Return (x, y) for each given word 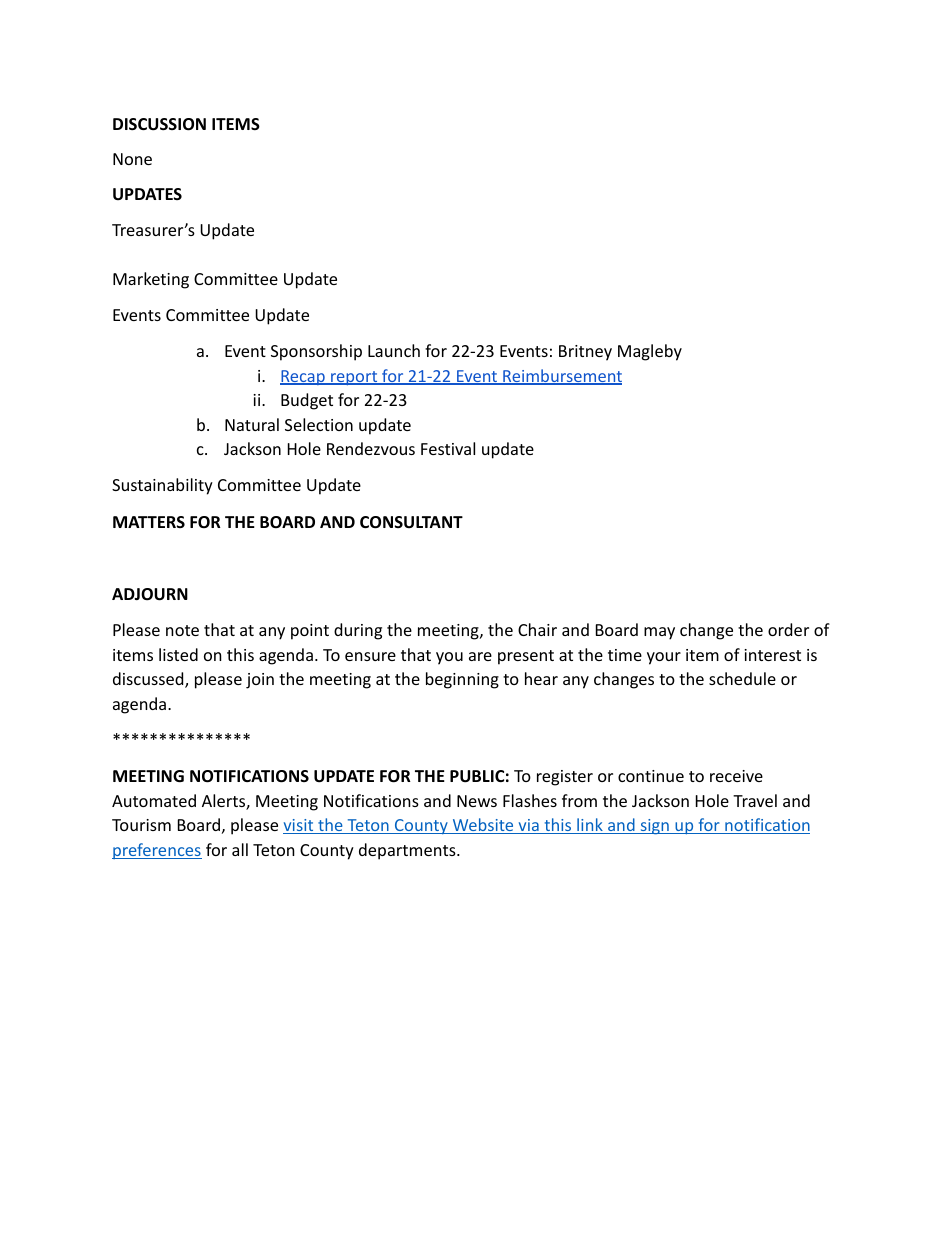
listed (178, 654)
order (788, 629)
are (480, 656)
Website (483, 826)
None (132, 159)
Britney (585, 353)
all (240, 849)
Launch (394, 350)
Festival (448, 448)
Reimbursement (561, 377)
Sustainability (162, 486)
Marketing (151, 280)
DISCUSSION (159, 124)
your (664, 658)
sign (654, 827)
